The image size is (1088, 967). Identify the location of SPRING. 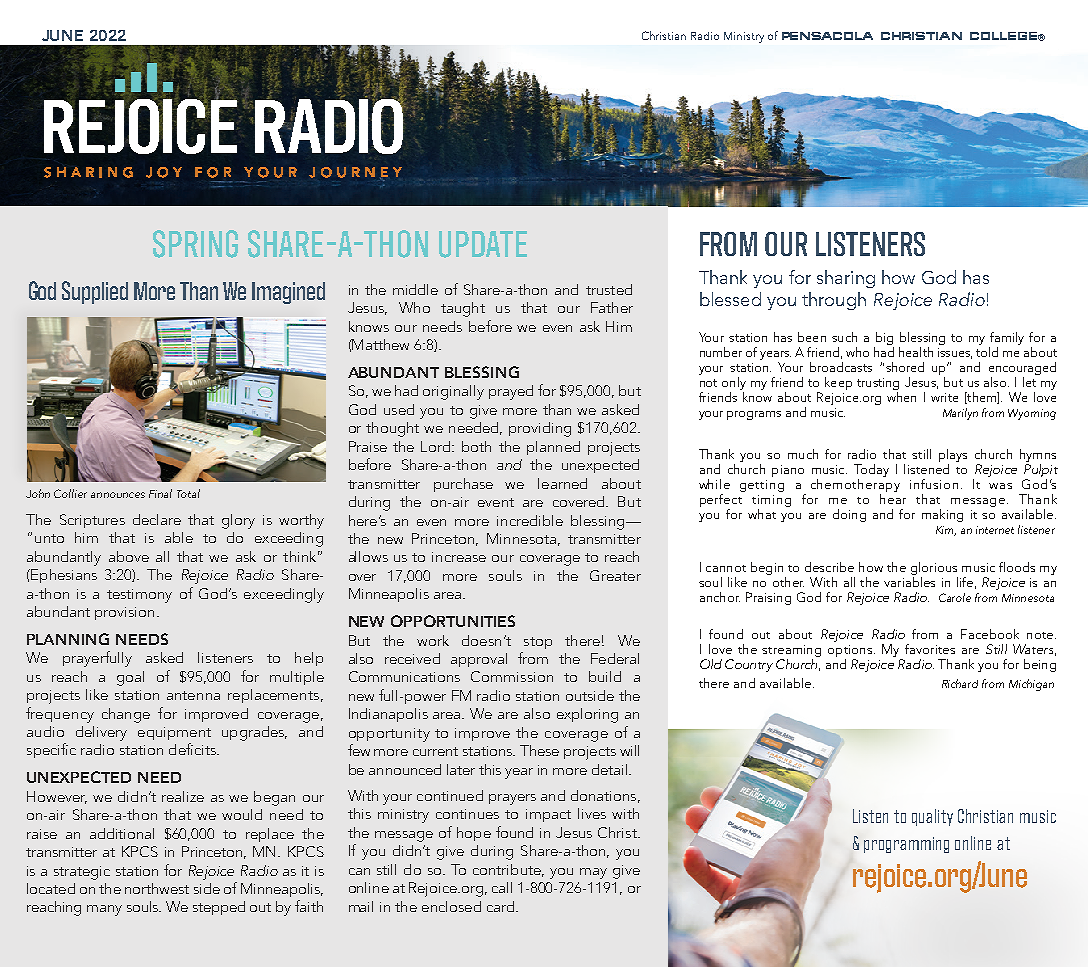
(195, 244).
